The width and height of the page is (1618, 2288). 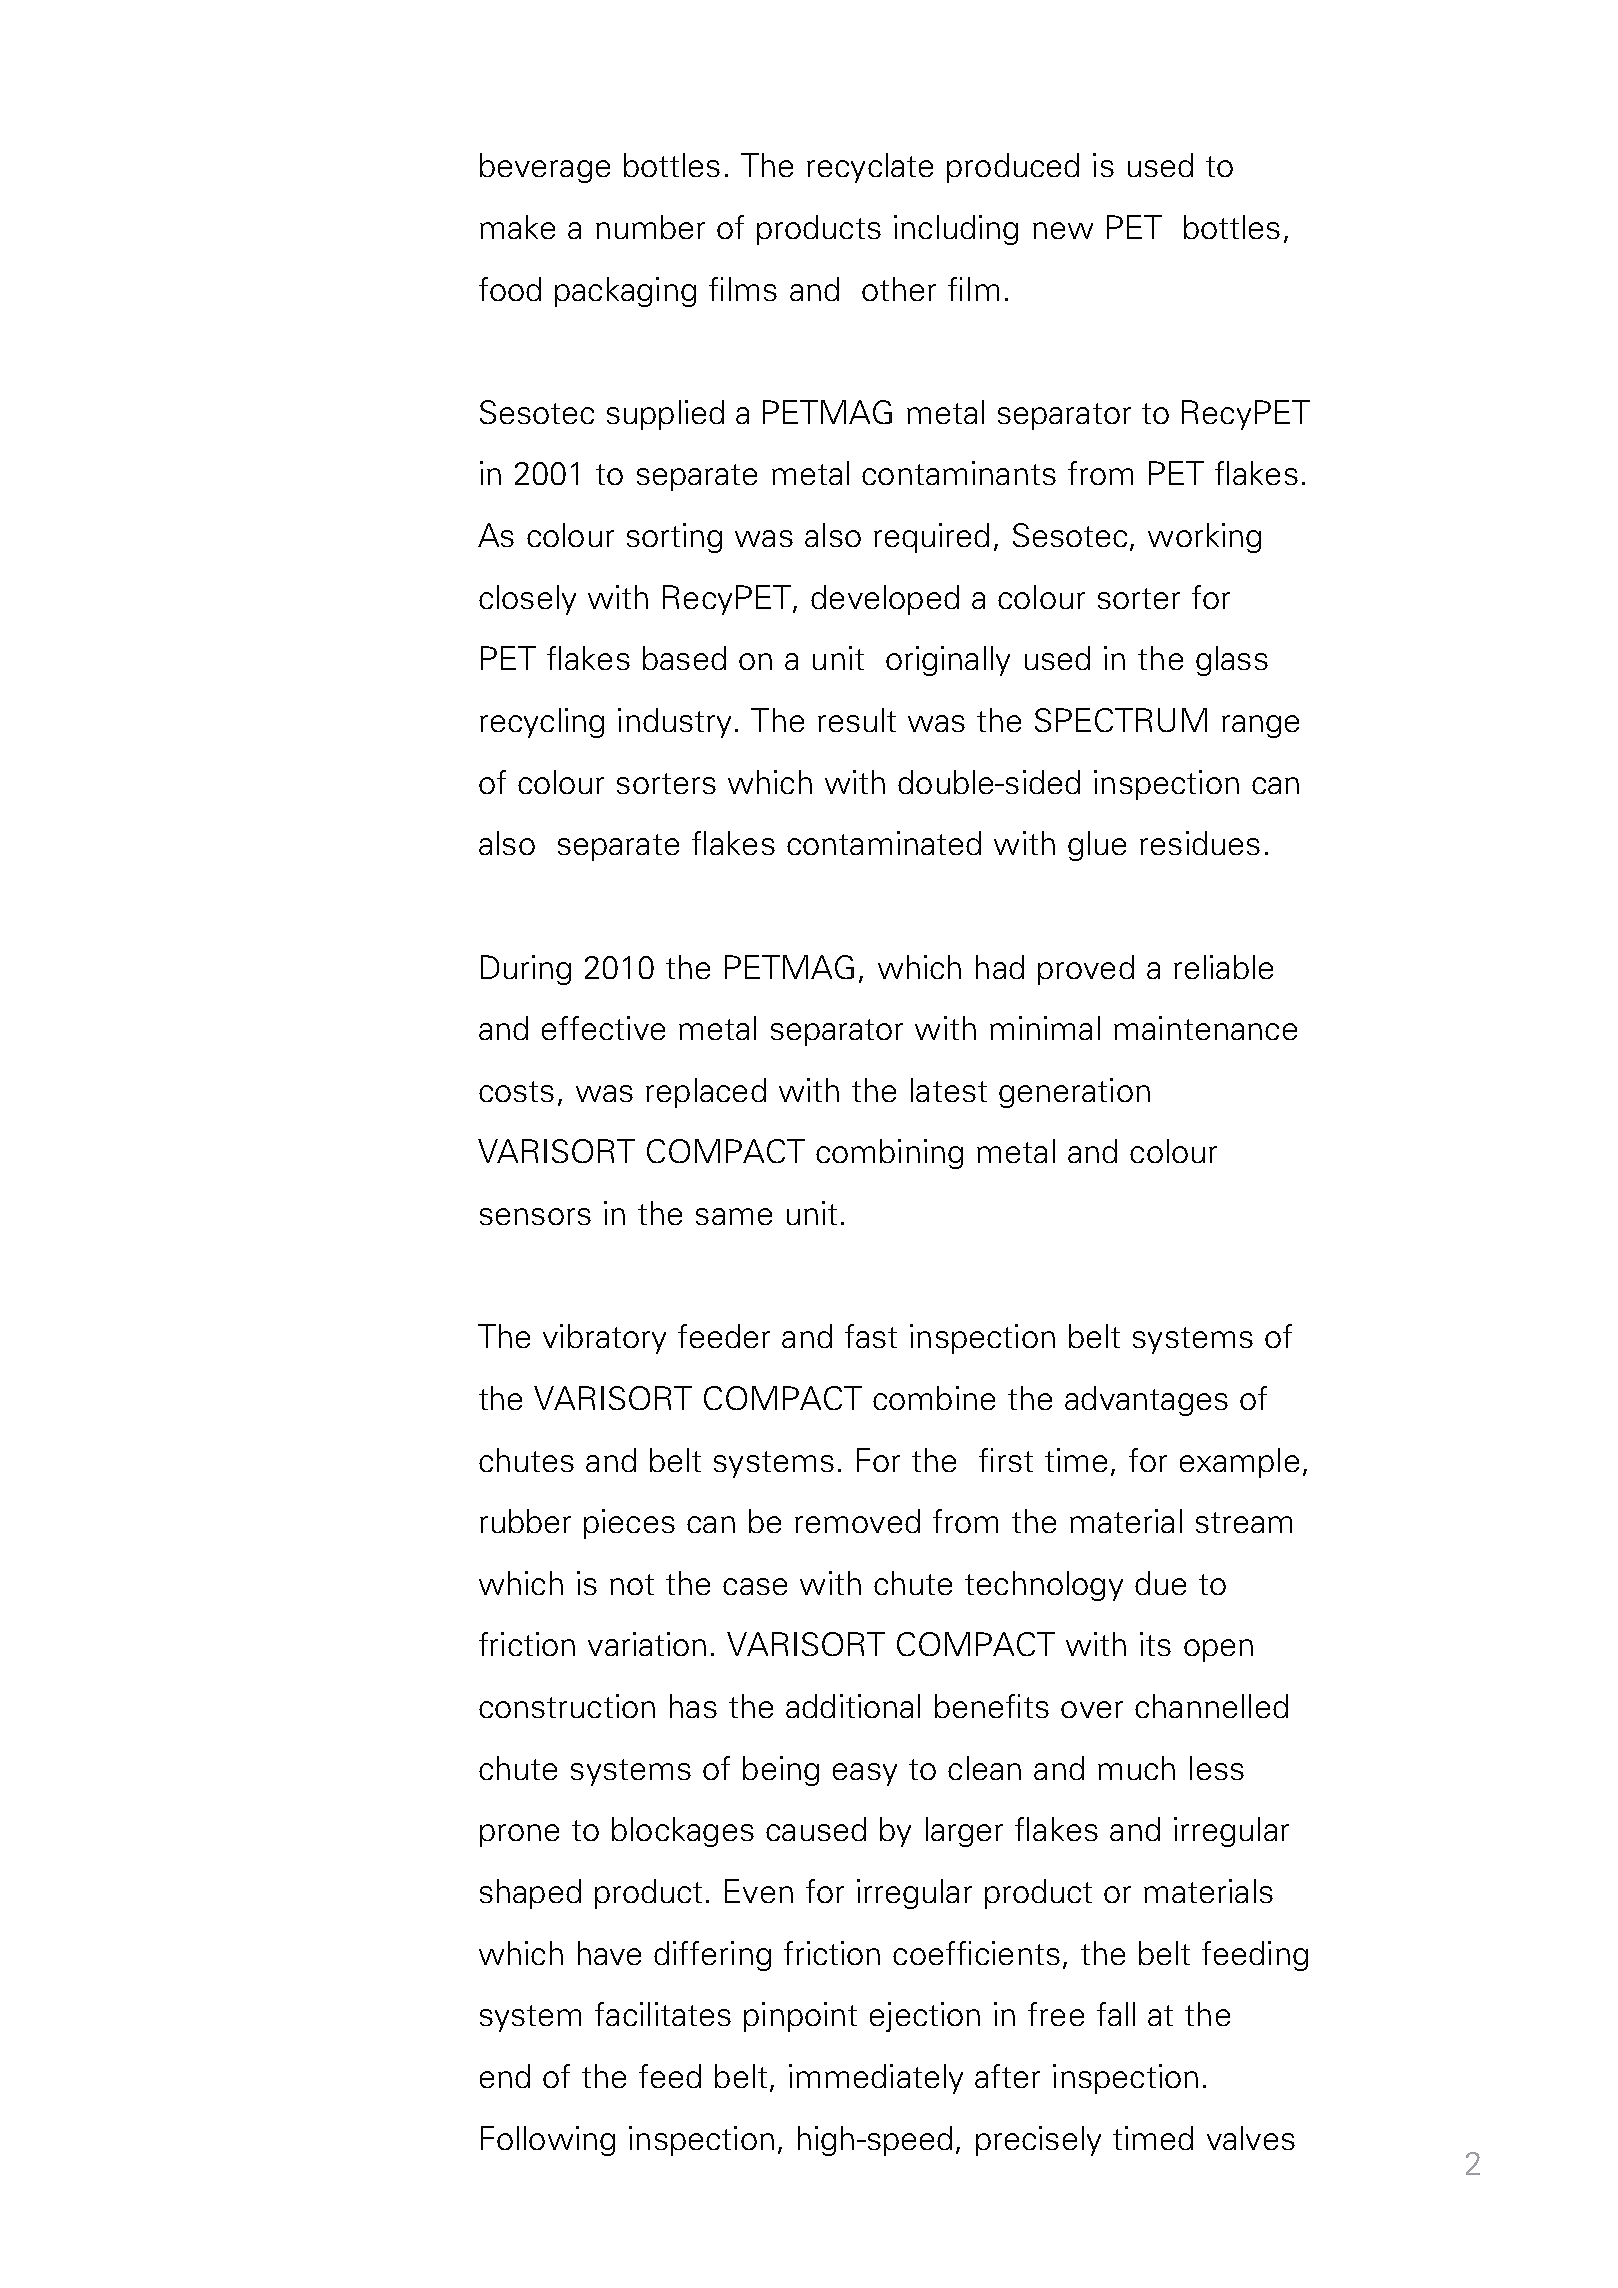 I want to click on sensors, so click(x=535, y=1216).
